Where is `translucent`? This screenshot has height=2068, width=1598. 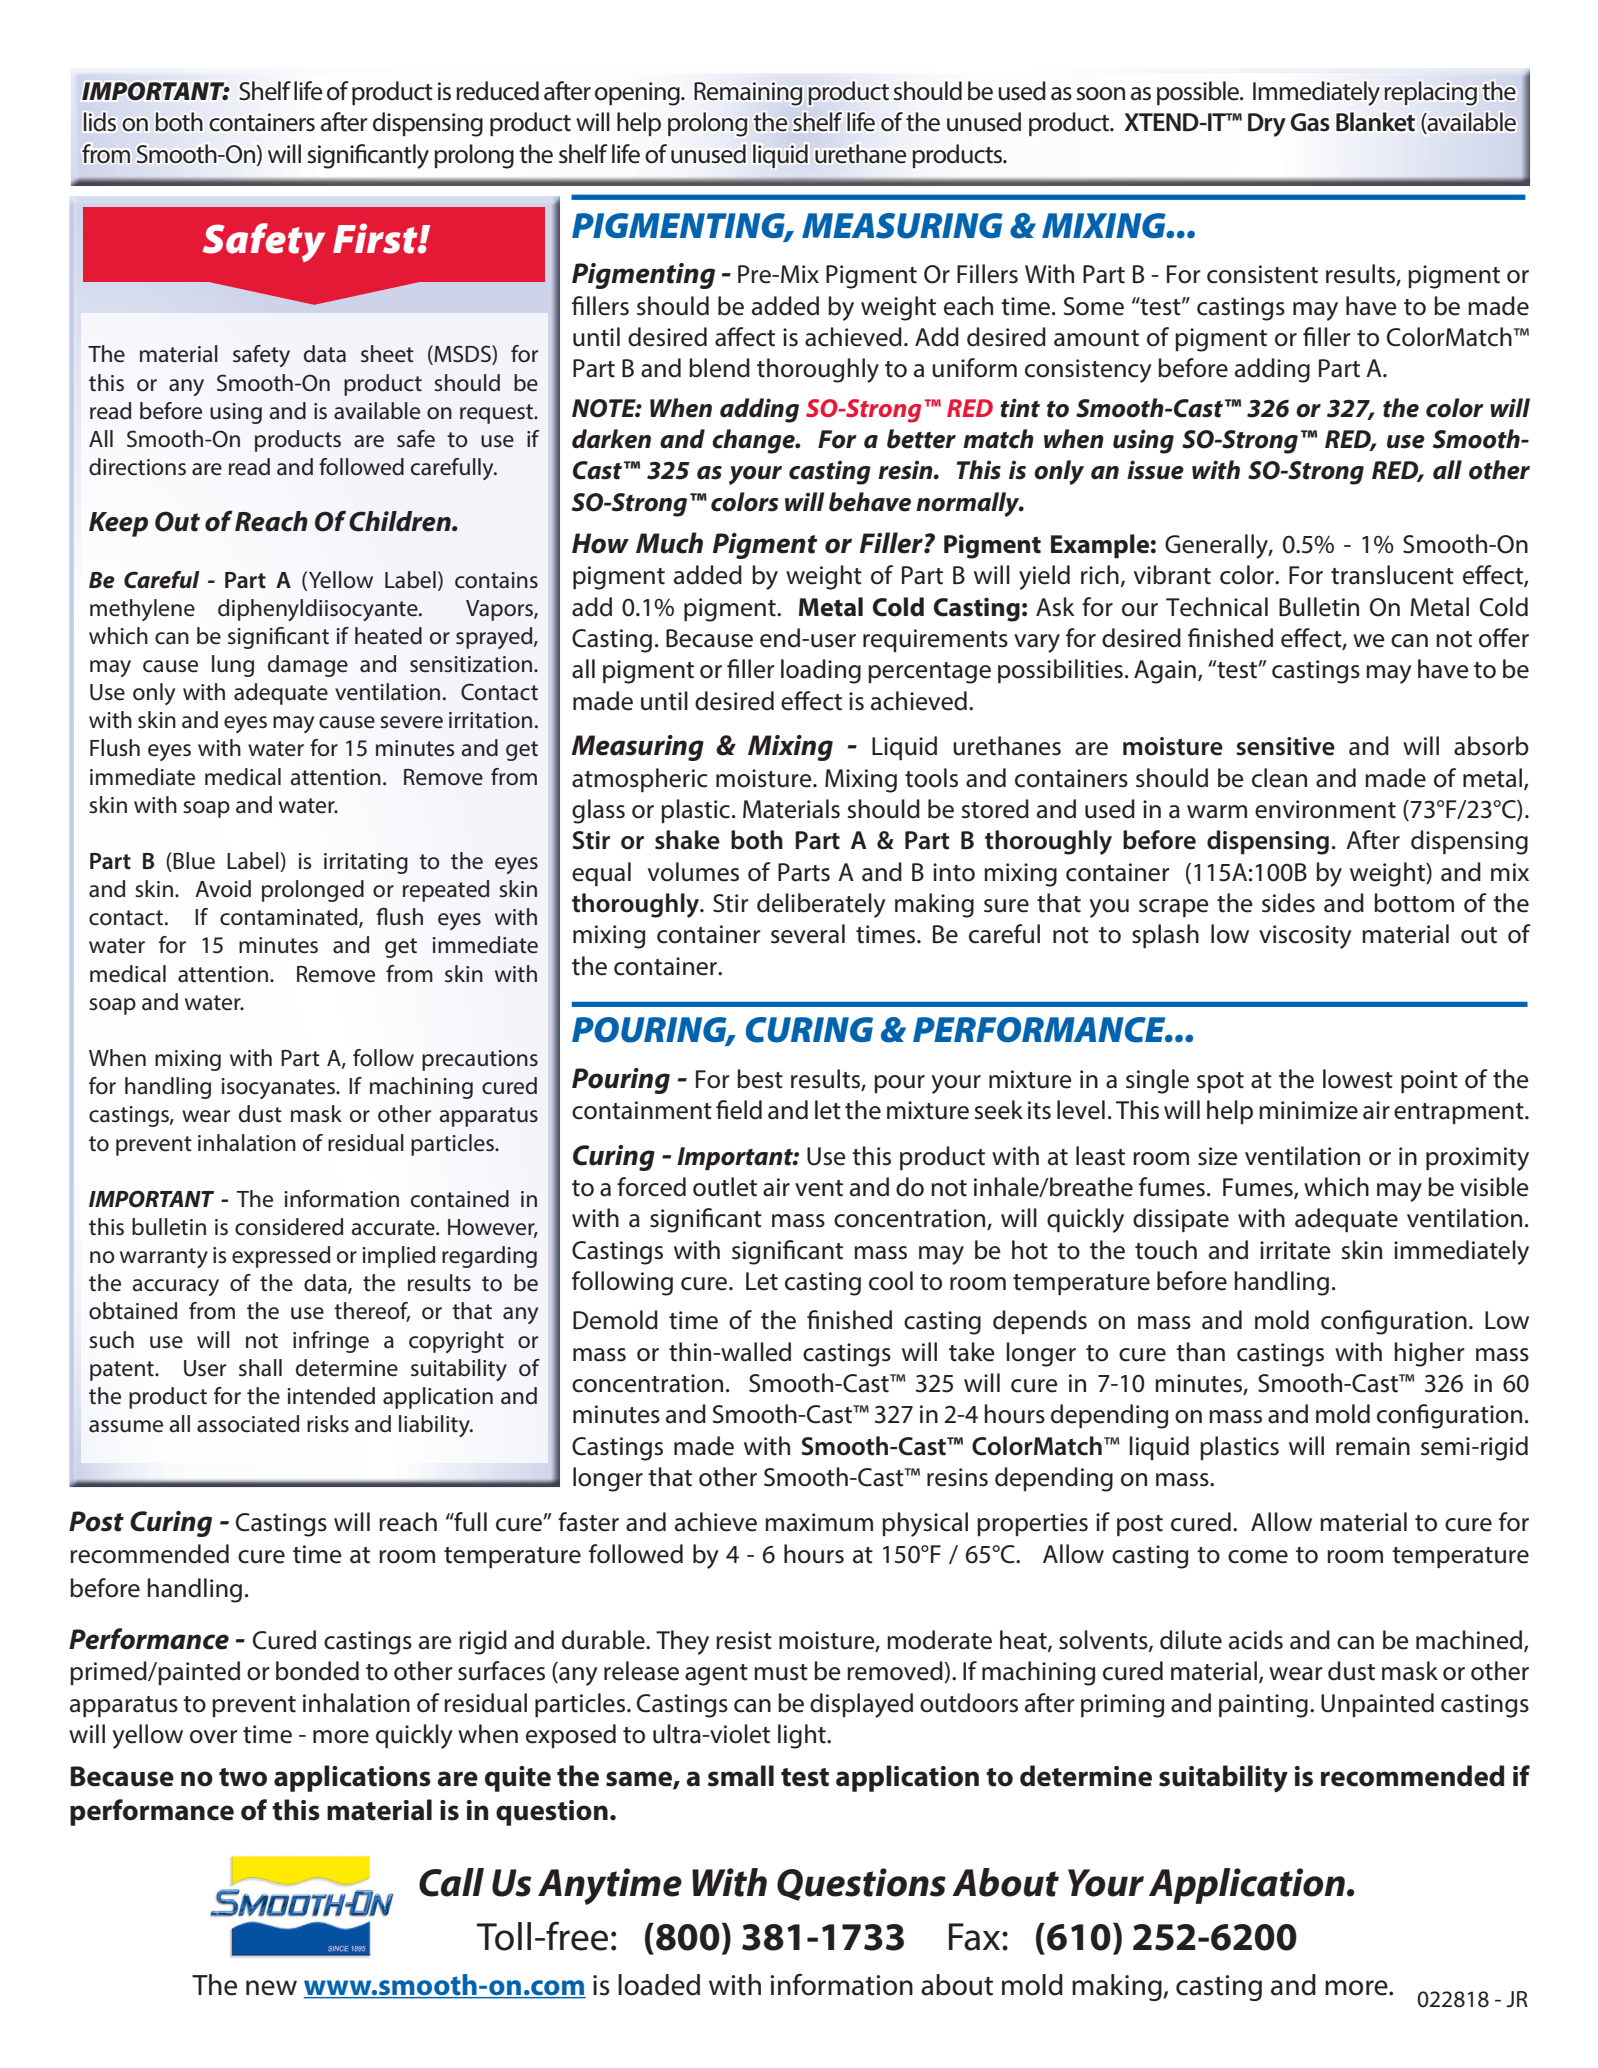
translucent is located at coordinates (1392, 575).
